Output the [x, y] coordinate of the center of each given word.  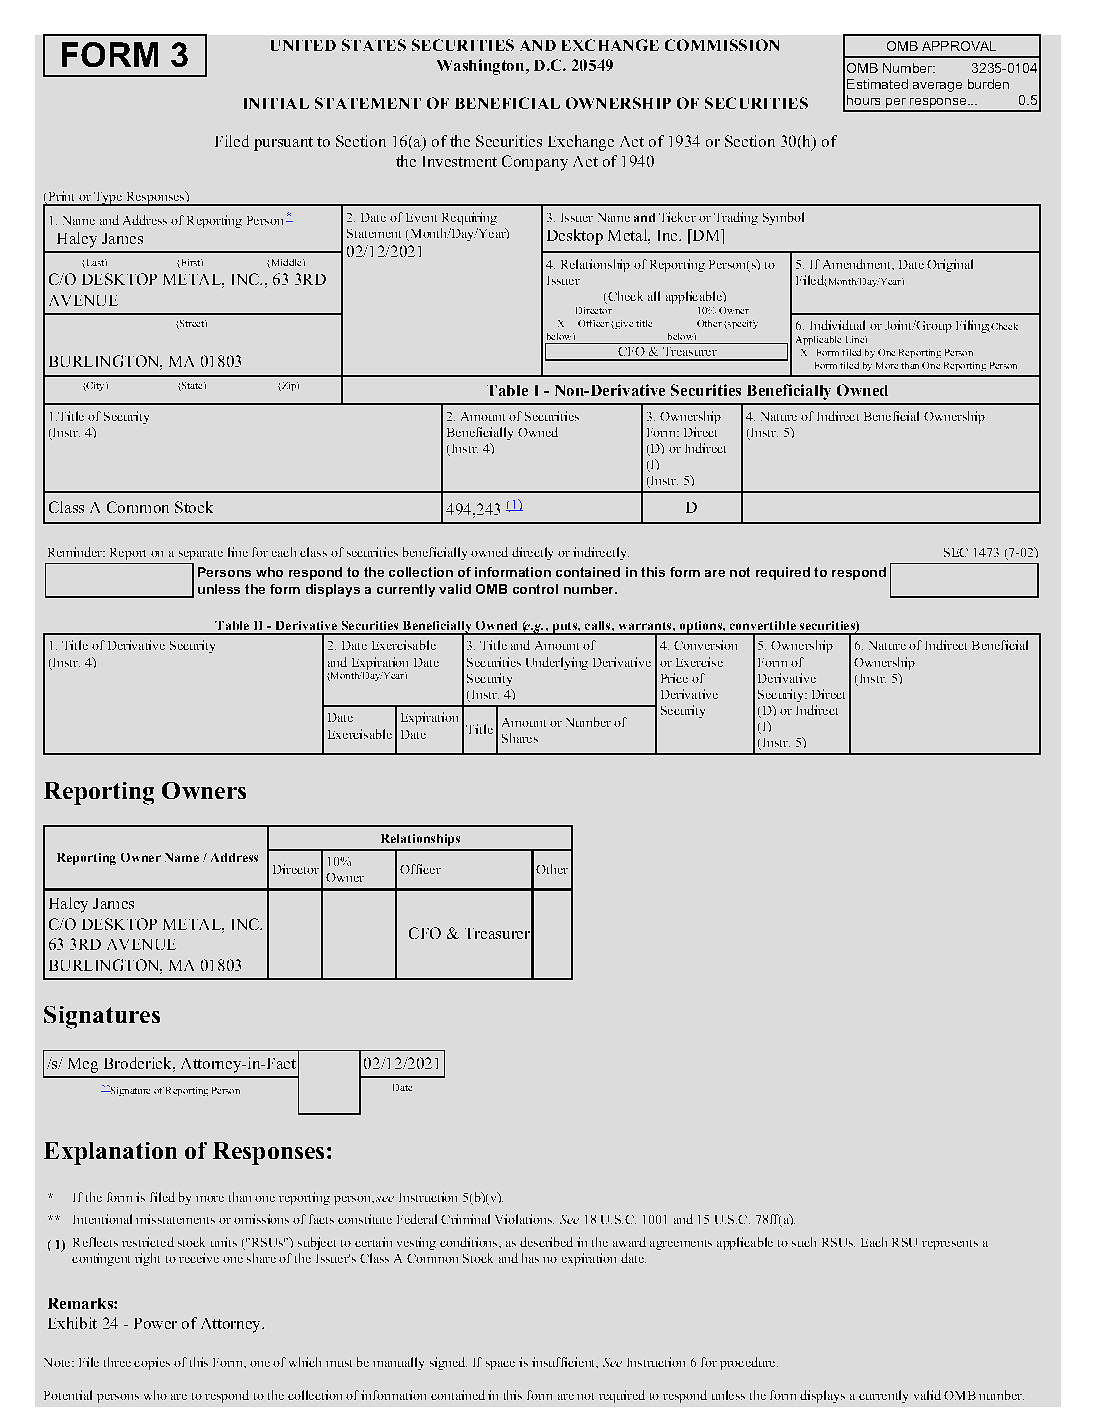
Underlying [557, 663]
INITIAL [276, 103]
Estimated [877, 84]
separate [201, 555]
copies [152, 1363]
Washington [482, 67]
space [500, 1365]
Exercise [699, 662]
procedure [749, 1363]
